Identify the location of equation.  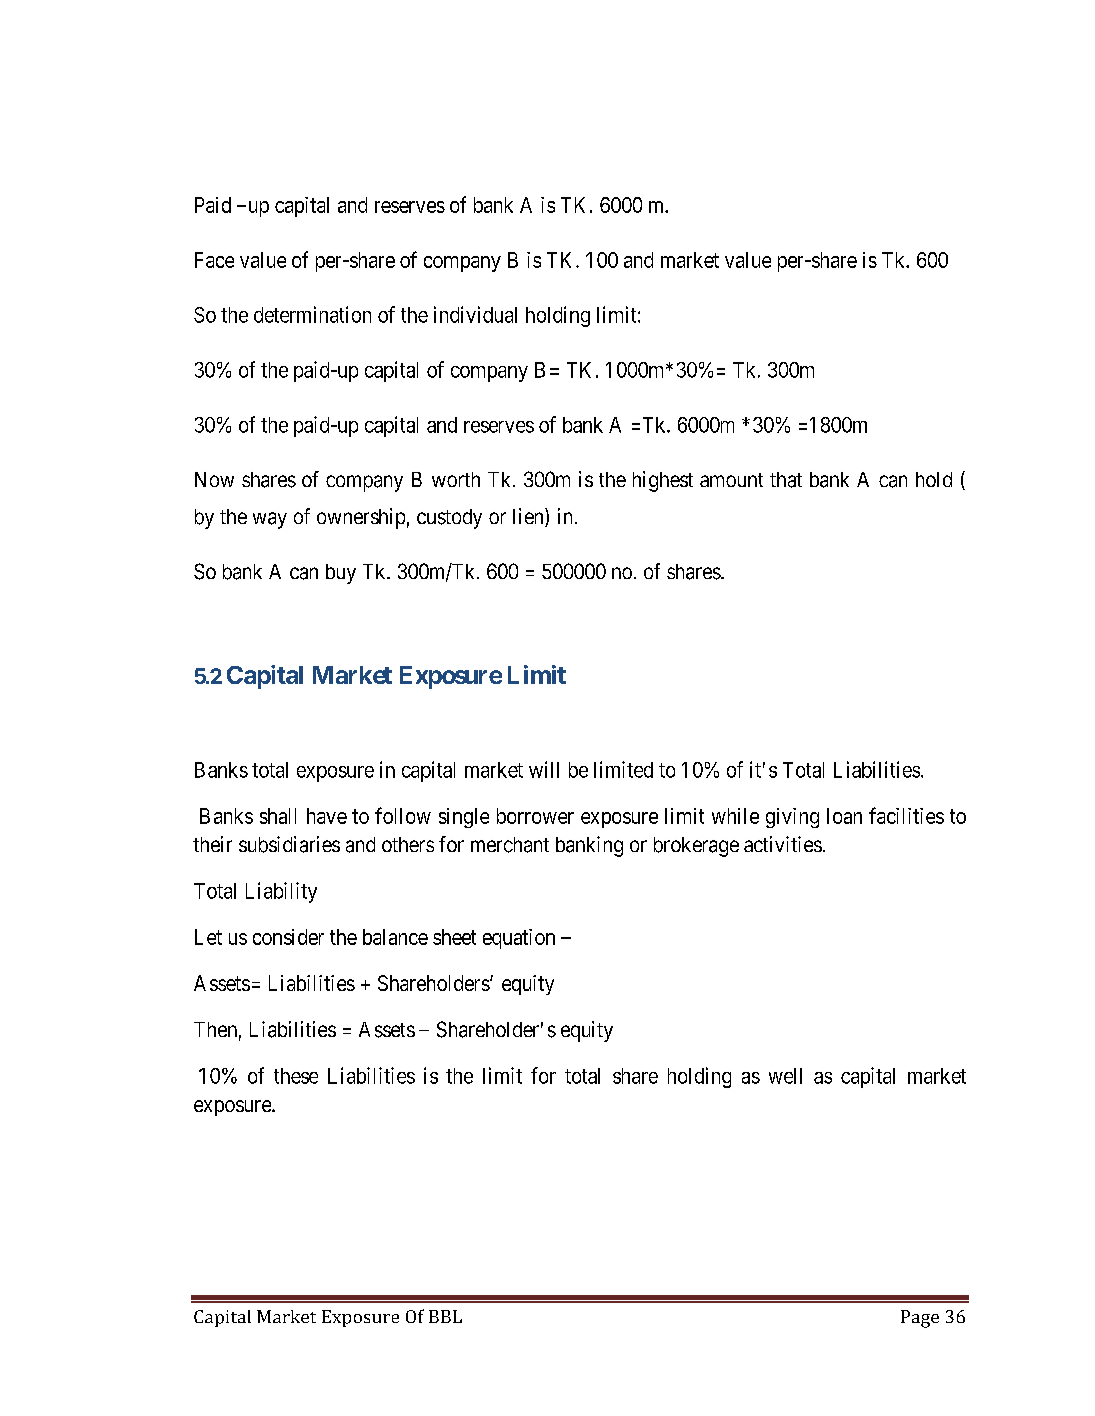
(519, 939).
